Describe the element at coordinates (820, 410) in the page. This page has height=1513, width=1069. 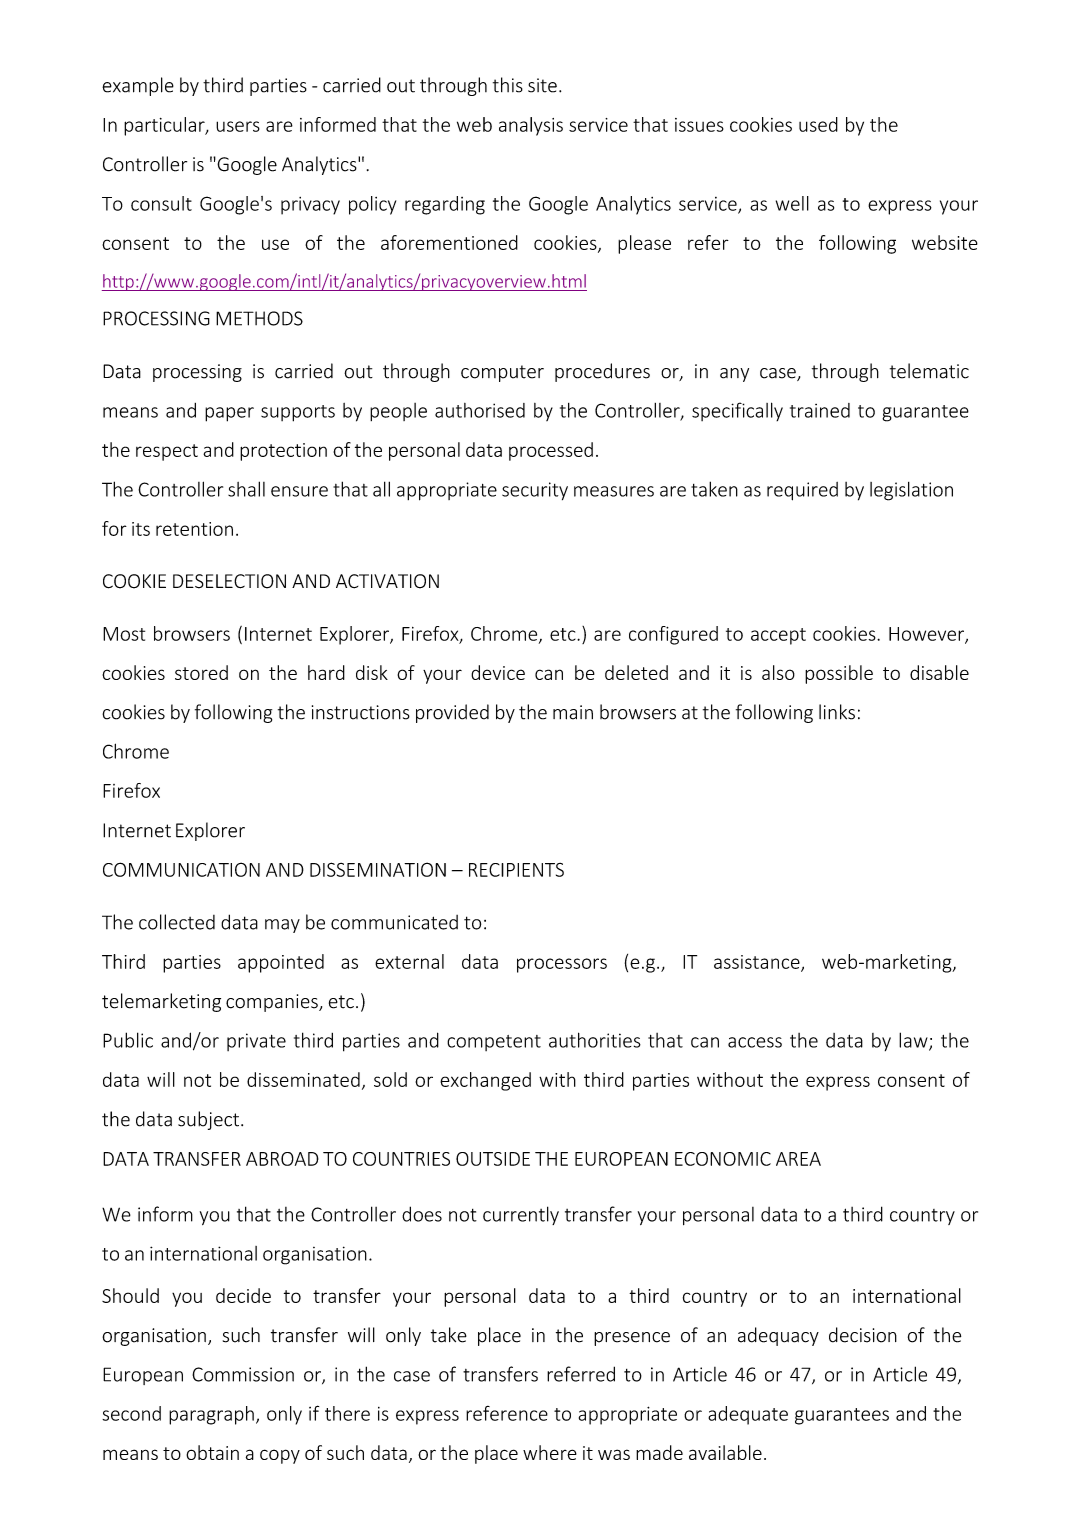
I see `trained` at that location.
